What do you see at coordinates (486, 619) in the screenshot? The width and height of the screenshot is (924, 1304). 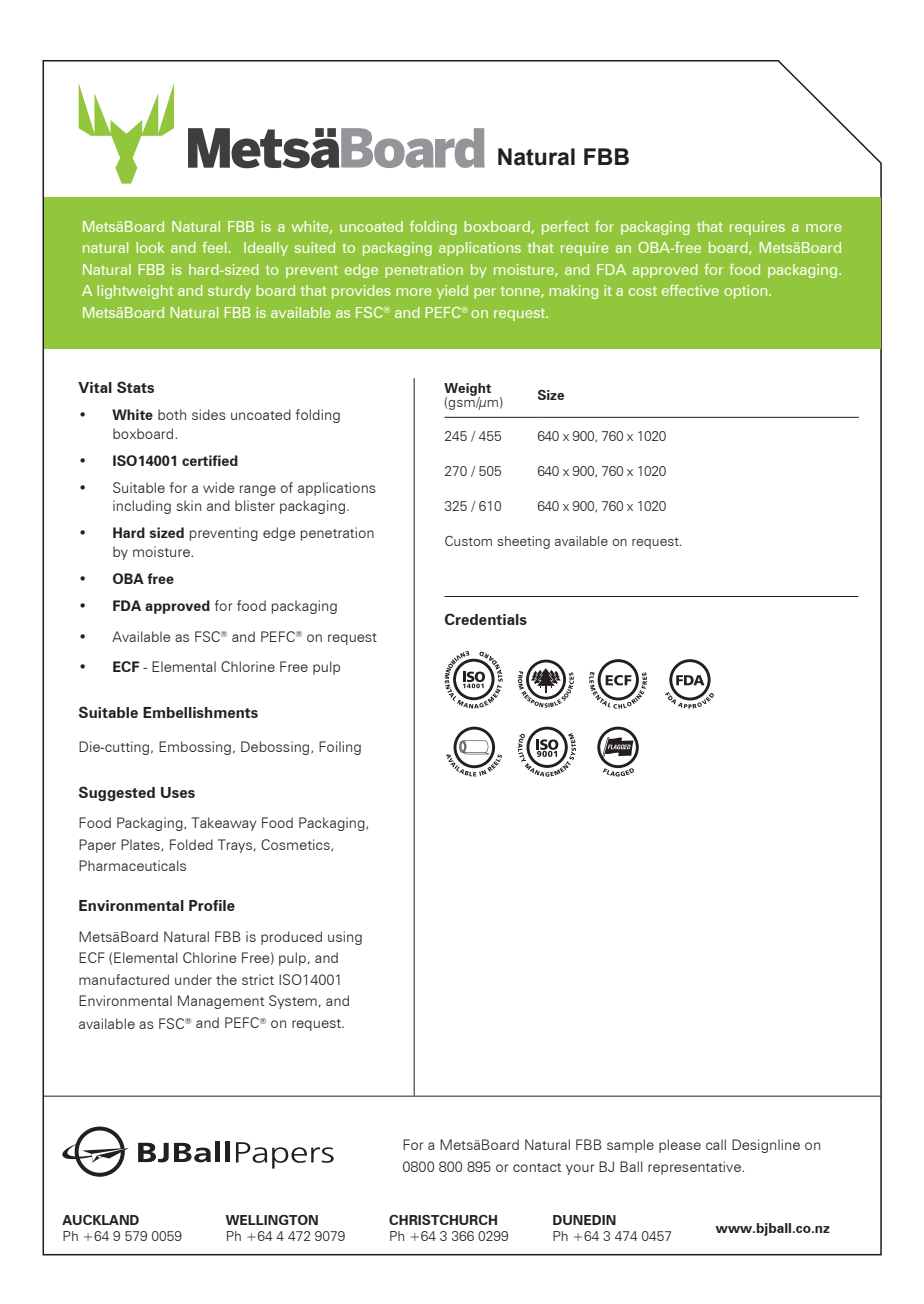 I see `Credentials` at bounding box center [486, 619].
